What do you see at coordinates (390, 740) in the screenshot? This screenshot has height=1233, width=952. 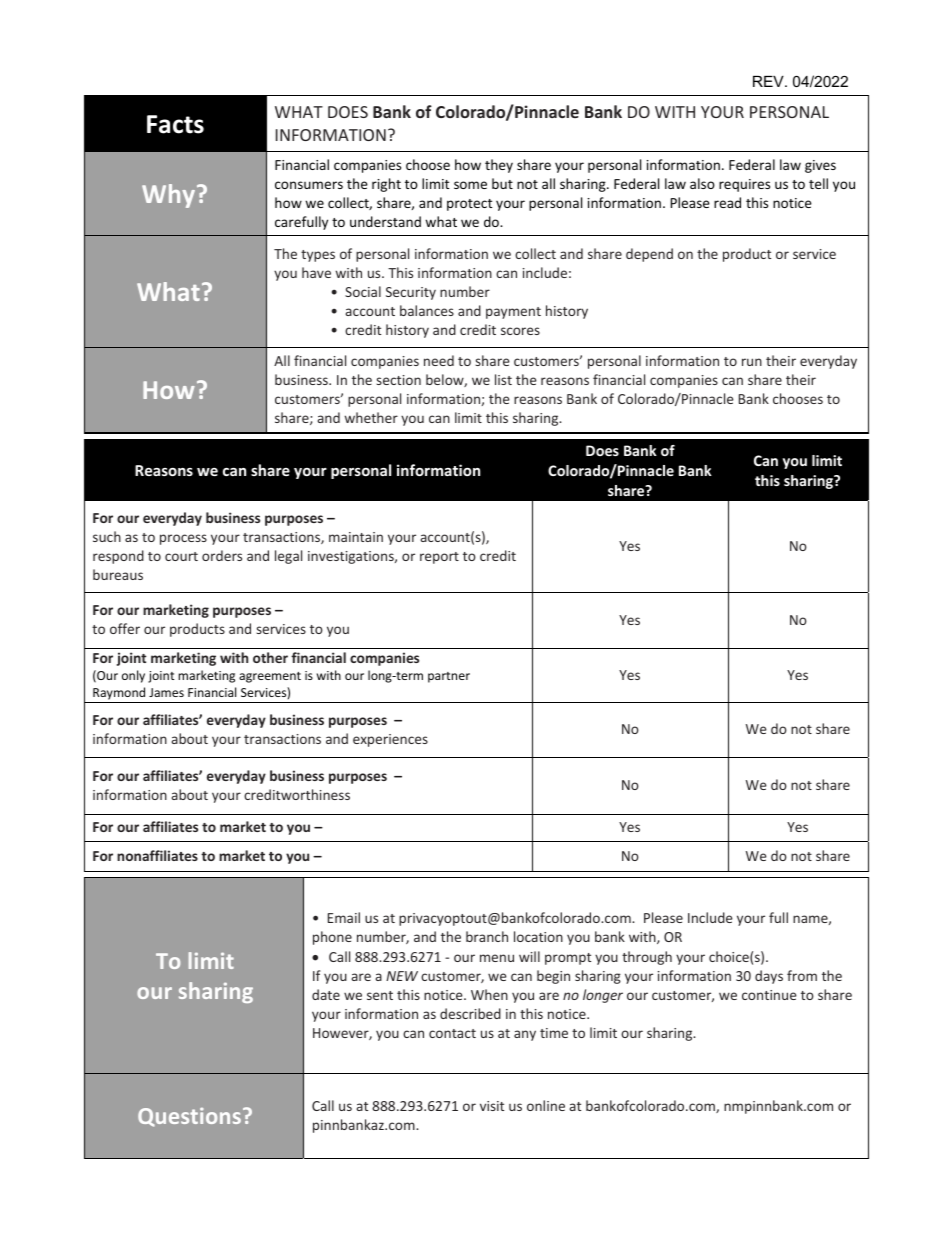 I see `experiences` at bounding box center [390, 740].
